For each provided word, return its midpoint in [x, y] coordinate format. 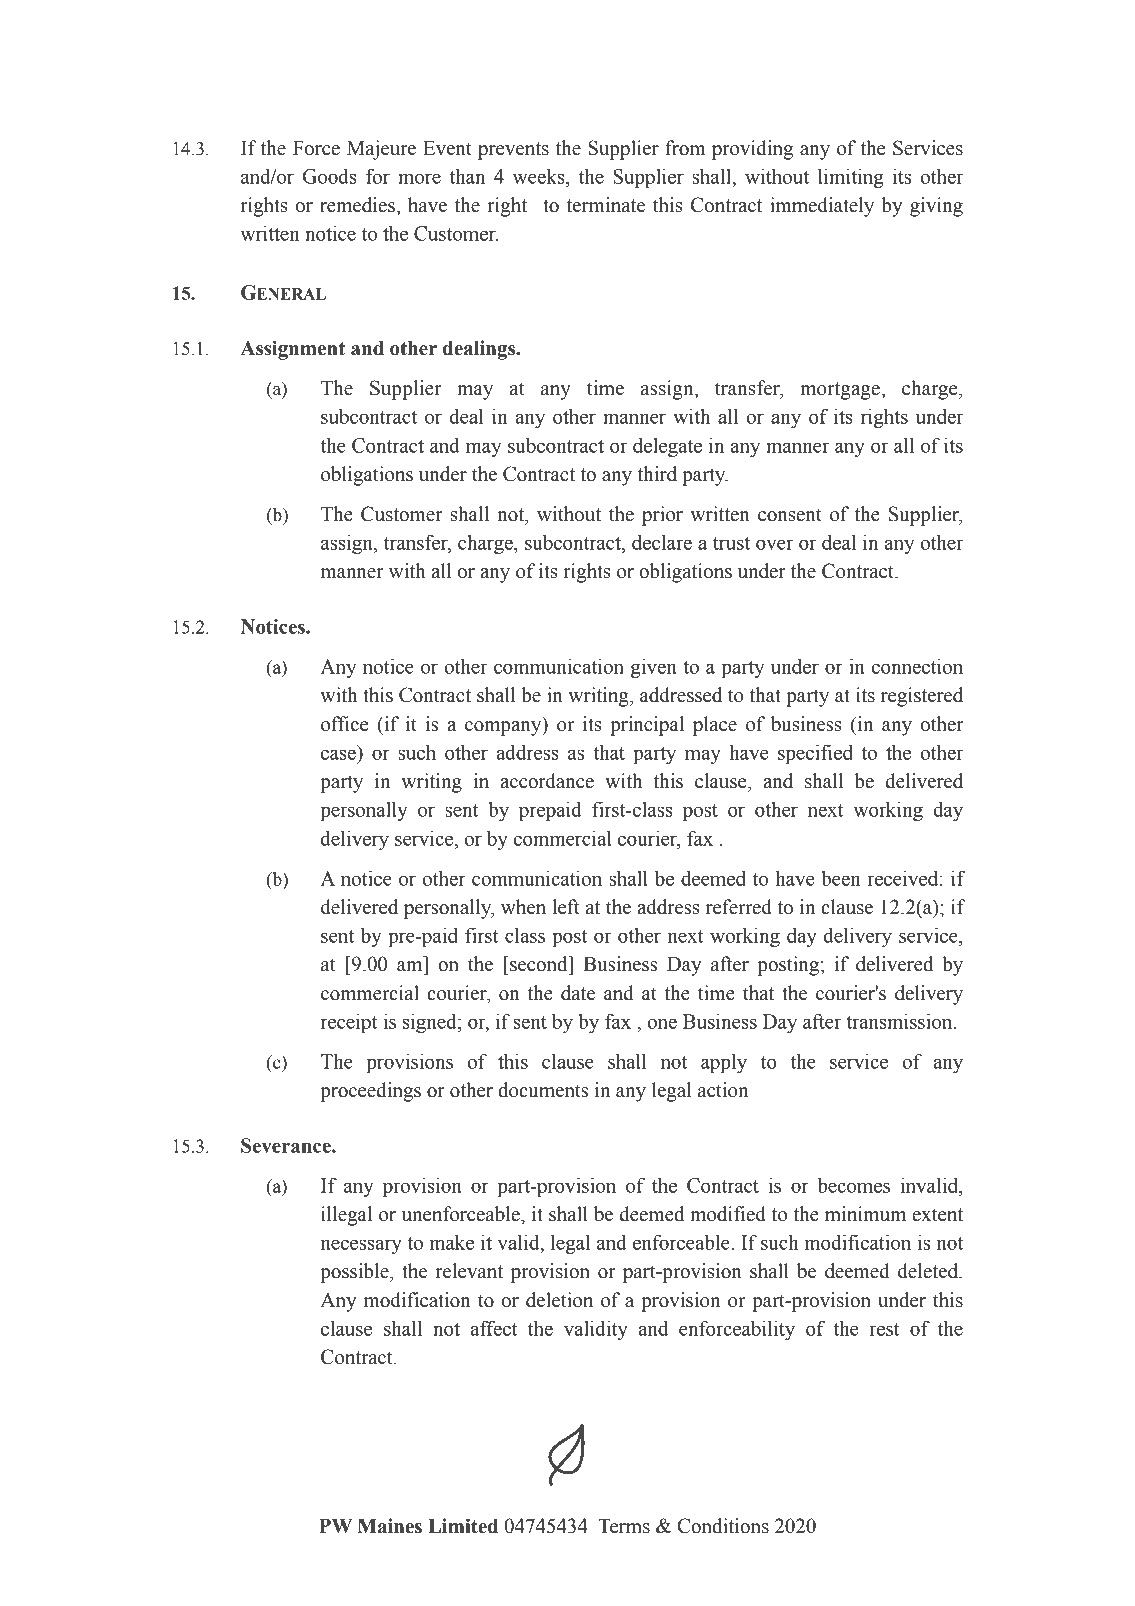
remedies [358, 205]
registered [922, 697]
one [662, 1023]
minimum [865, 1214]
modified [728, 1214]
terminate [606, 205]
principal [647, 726]
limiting [850, 178]
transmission [900, 1021]
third [657, 474]
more [419, 178]
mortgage [841, 391]
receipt [348, 1023]
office [345, 724]
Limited [463, 1526]
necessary [361, 1246]
